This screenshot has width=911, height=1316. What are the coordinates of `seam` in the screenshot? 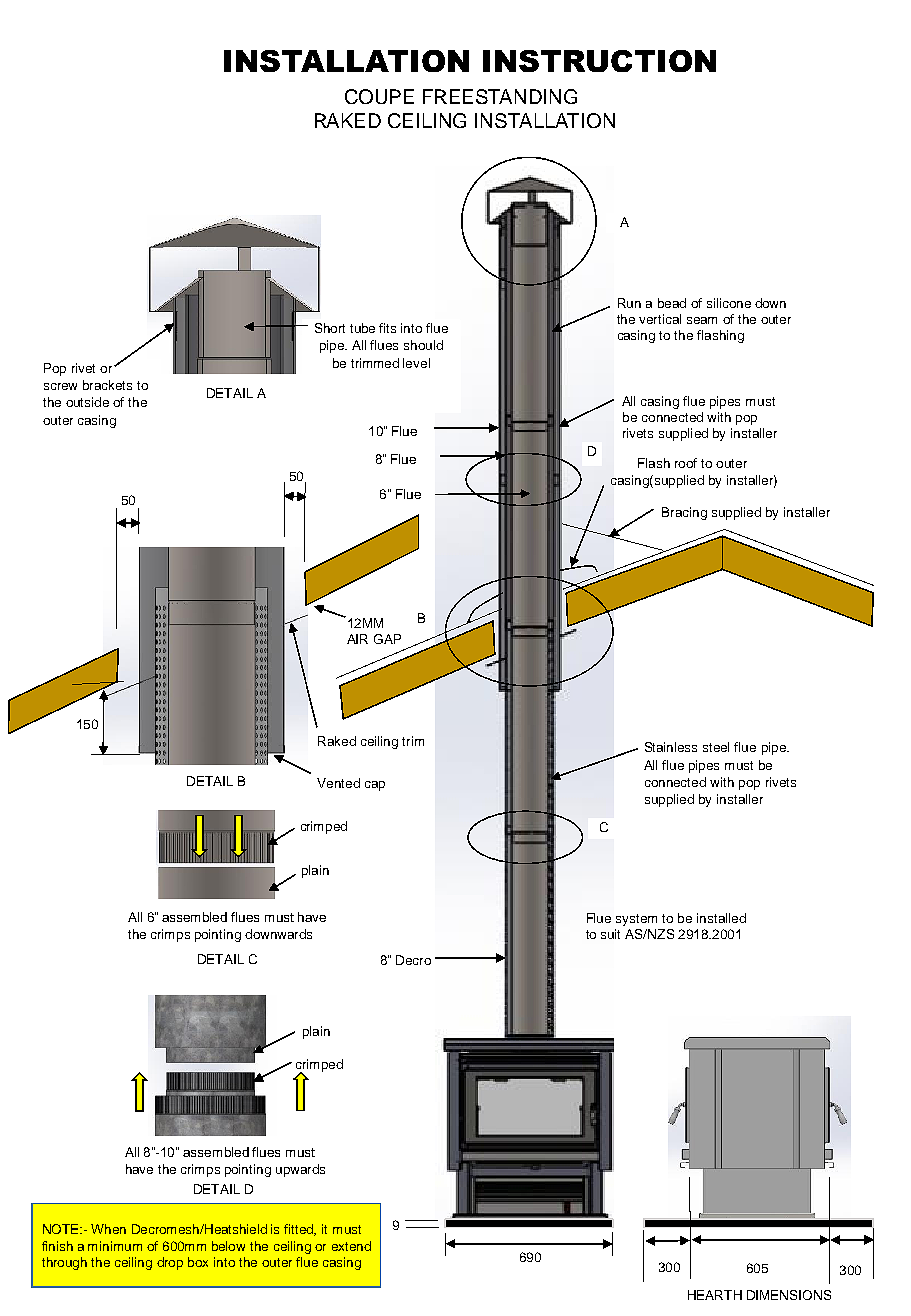 It's located at (702, 320).
